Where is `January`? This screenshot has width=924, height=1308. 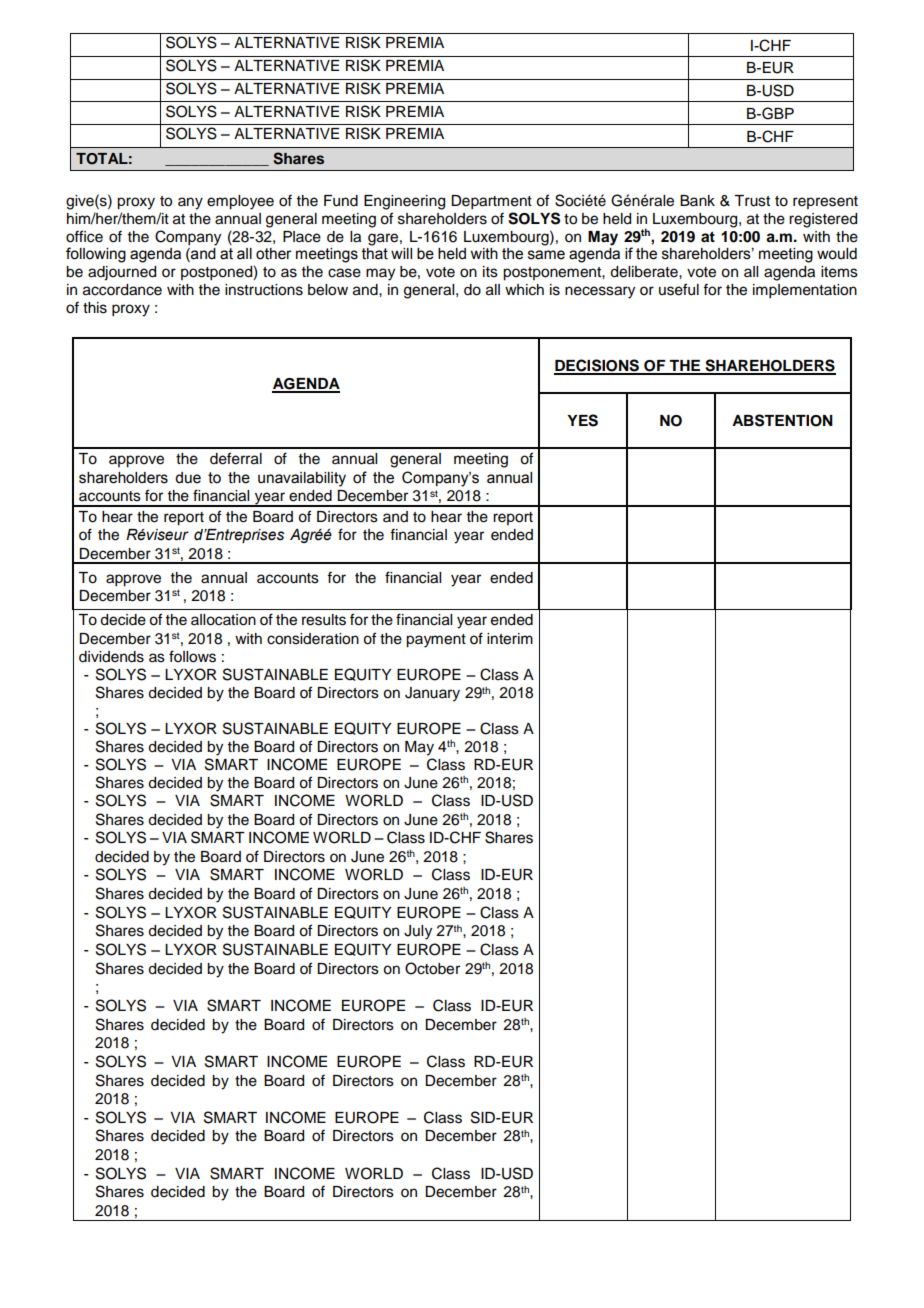 January is located at coordinates (432, 694).
